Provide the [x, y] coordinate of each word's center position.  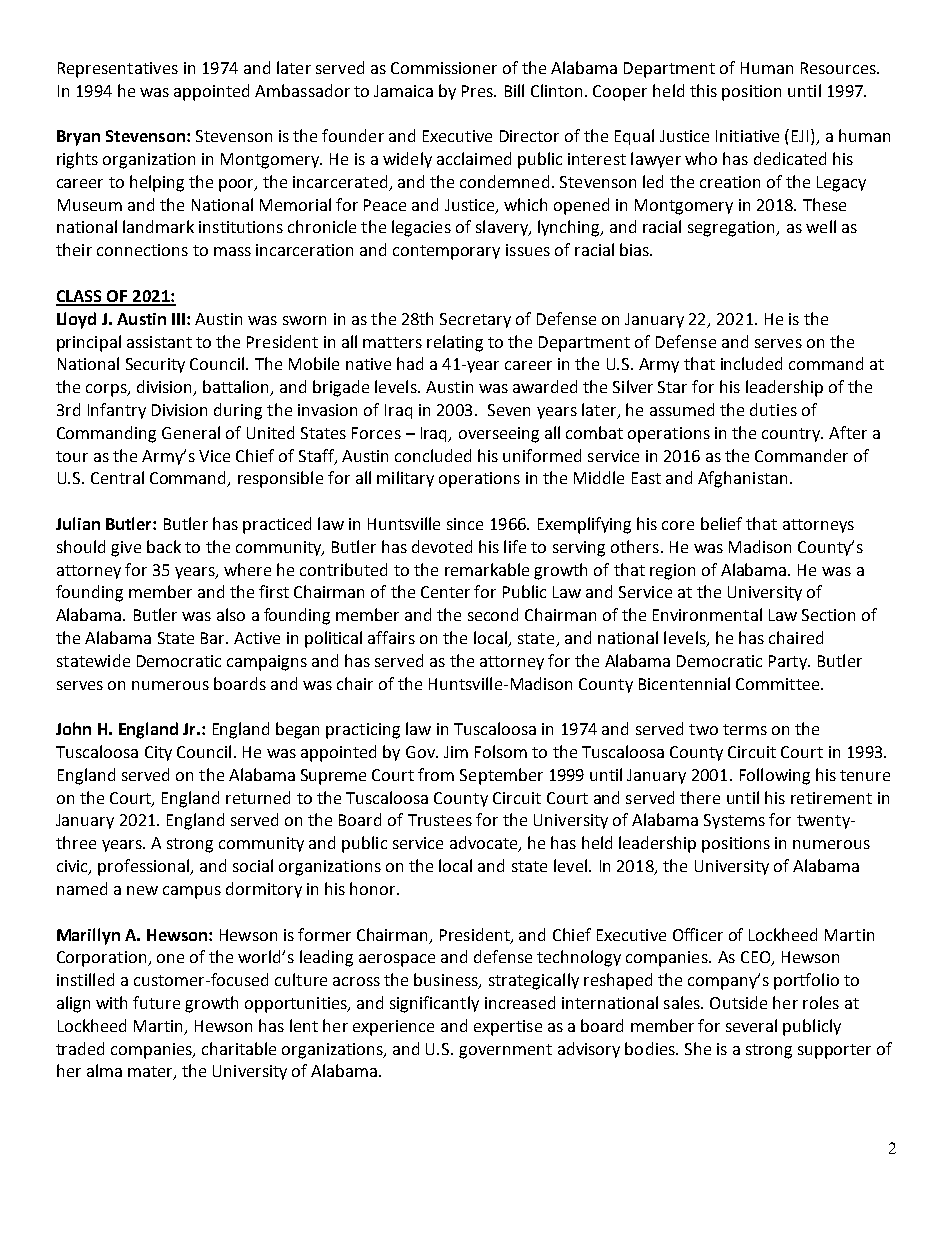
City [158, 753]
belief [721, 523]
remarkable [487, 569]
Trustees [440, 820]
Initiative [747, 136]
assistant [159, 342]
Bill [514, 90]
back [164, 546]
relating [455, 343]
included [751, 363]
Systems [734, 821]
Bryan [78, 138]
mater [151, 1073]
